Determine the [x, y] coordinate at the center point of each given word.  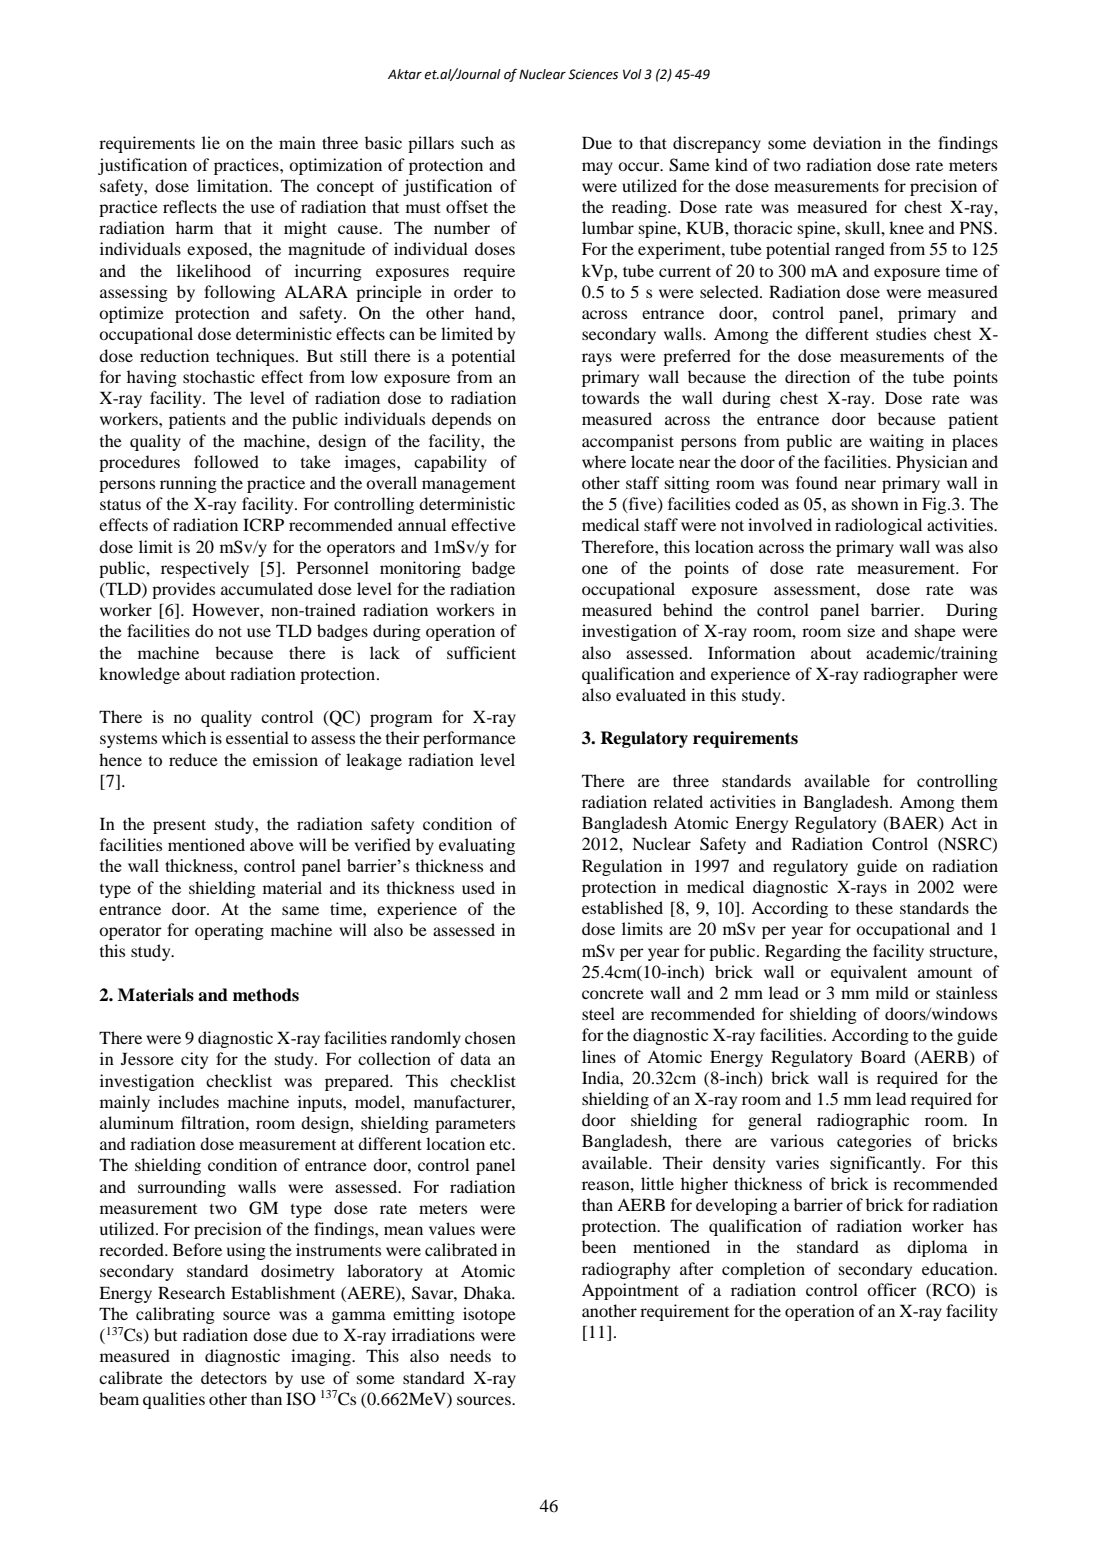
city [194, 1060]
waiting [896, 442]
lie [211, 142]
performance [469, 739]
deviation [847, 142]
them [979, 801]
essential [257, 737]
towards [610, 397]
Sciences [593, 74]
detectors [234, 1377]
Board [883, 1056]
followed [226, 461]
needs [470, 1355]
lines [599, 1056]
